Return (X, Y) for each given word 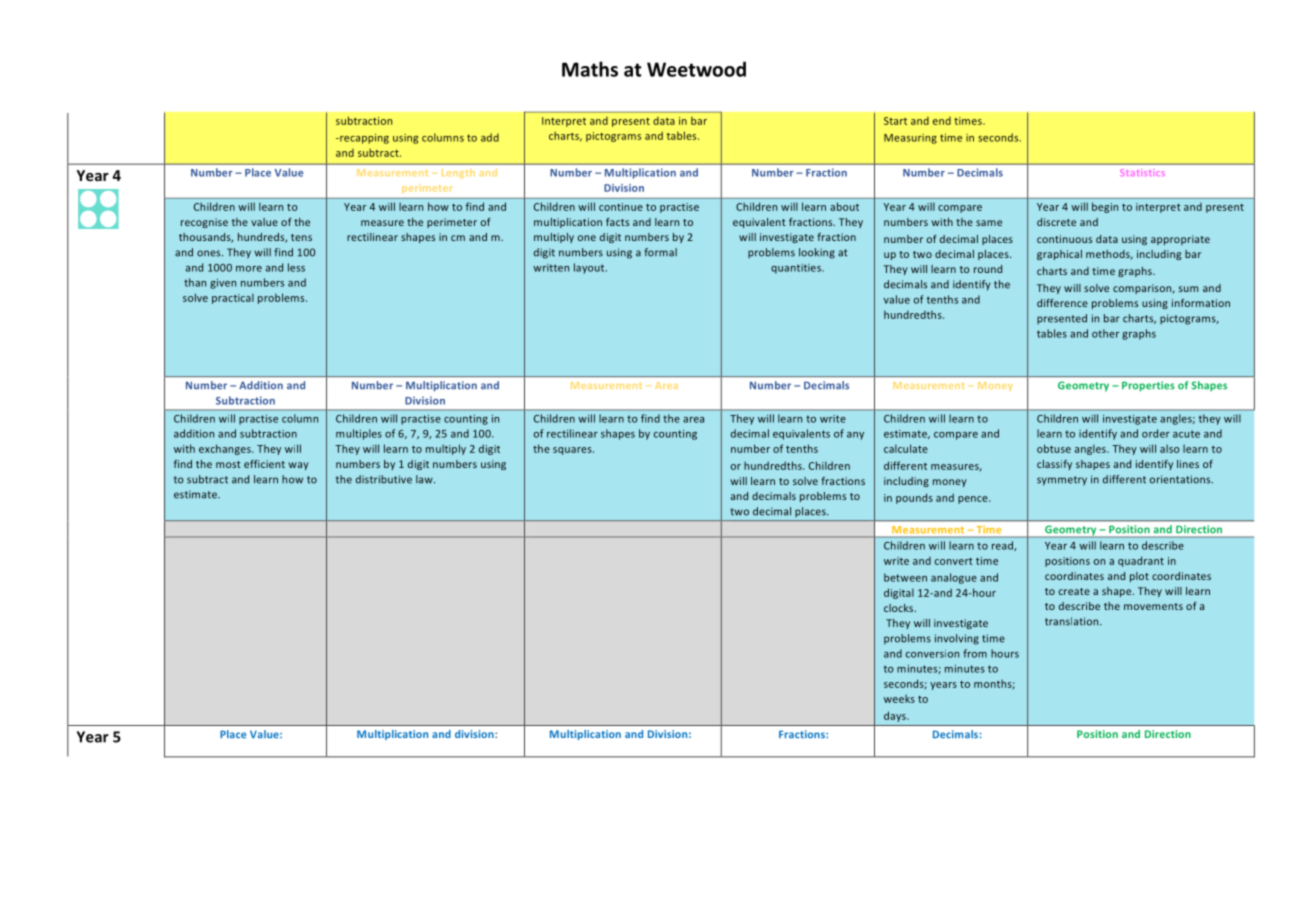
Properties (1148, 386)
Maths (590, 69)
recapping (363, 139)
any (855, 436)
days (896, 716)
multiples (359, 434)
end (942, 121)
